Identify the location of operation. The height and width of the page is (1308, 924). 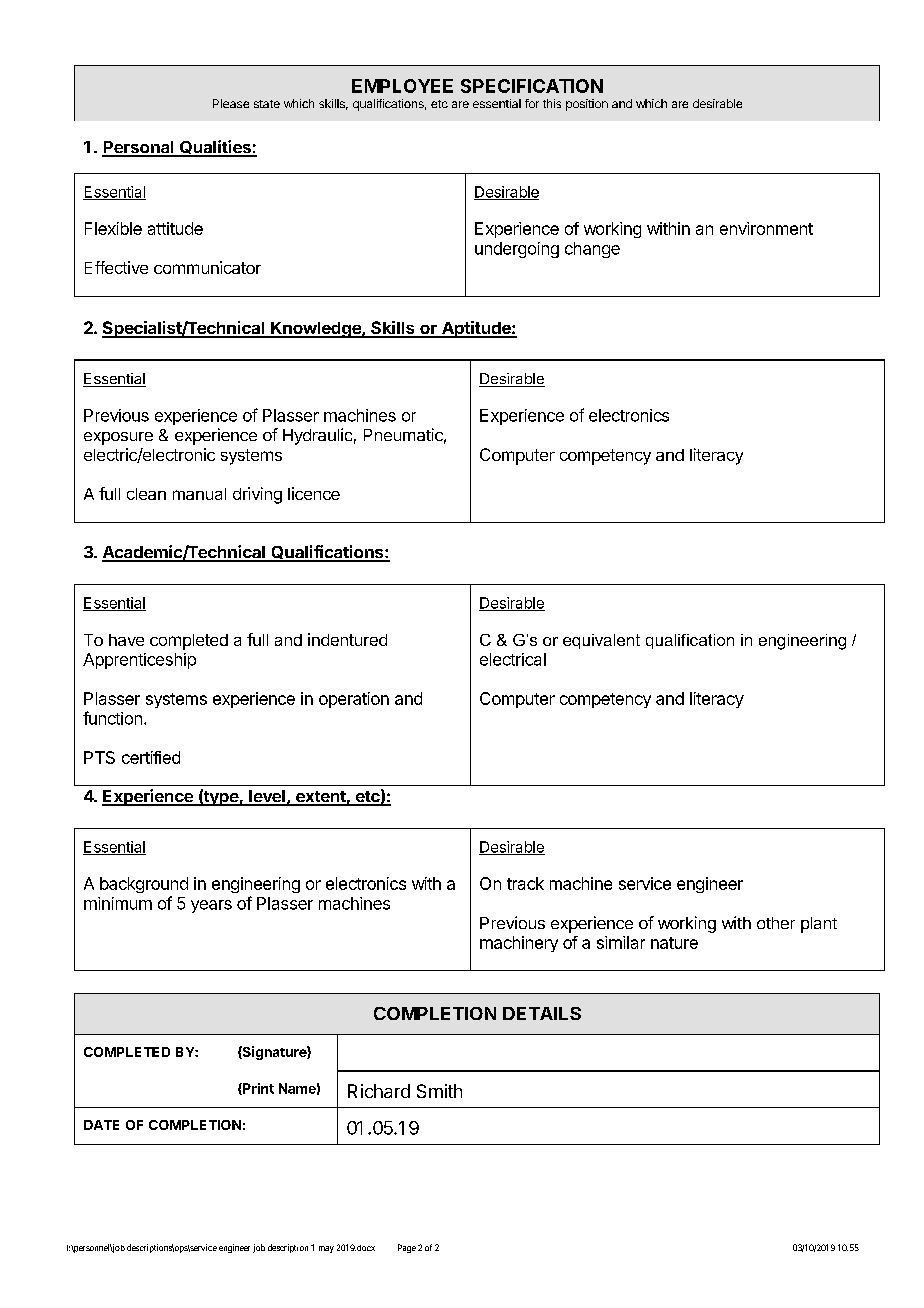
(354, 700).
